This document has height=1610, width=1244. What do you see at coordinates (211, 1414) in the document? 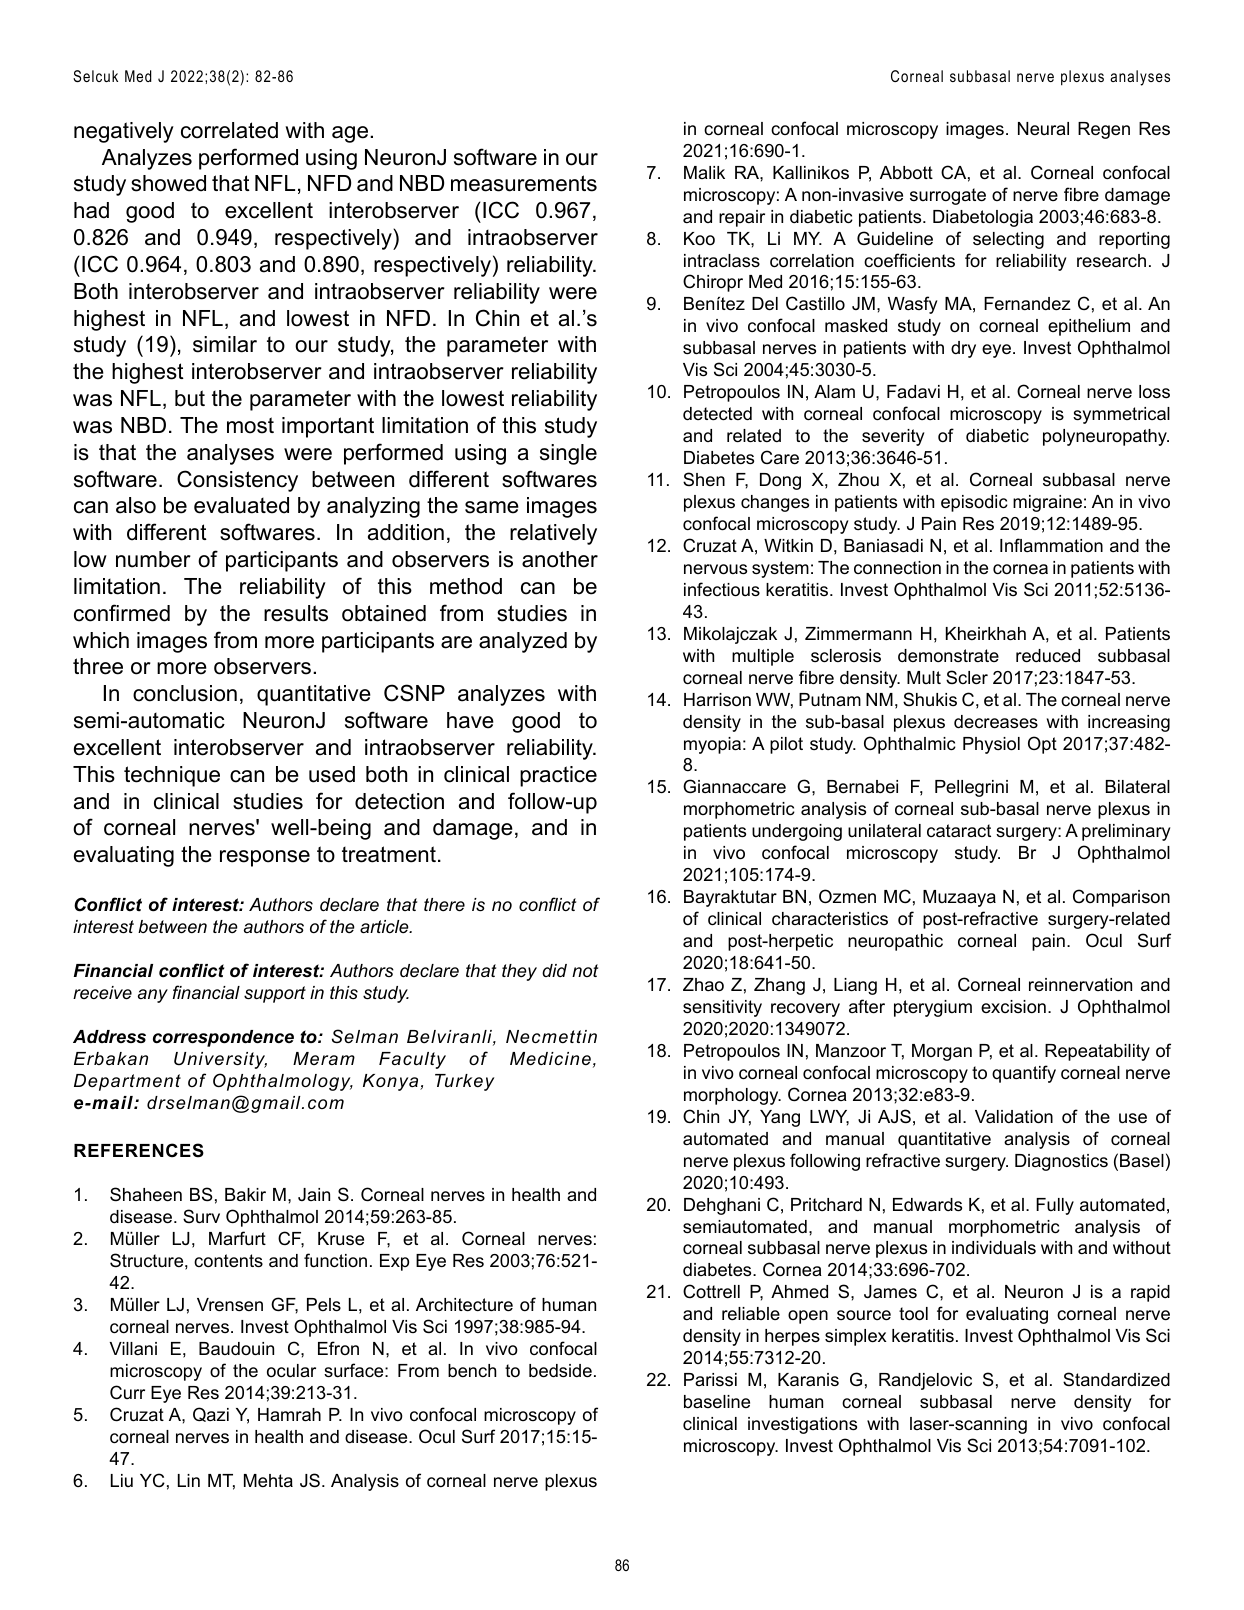
I see `Qazi` at bounding box center [211, 1414].
